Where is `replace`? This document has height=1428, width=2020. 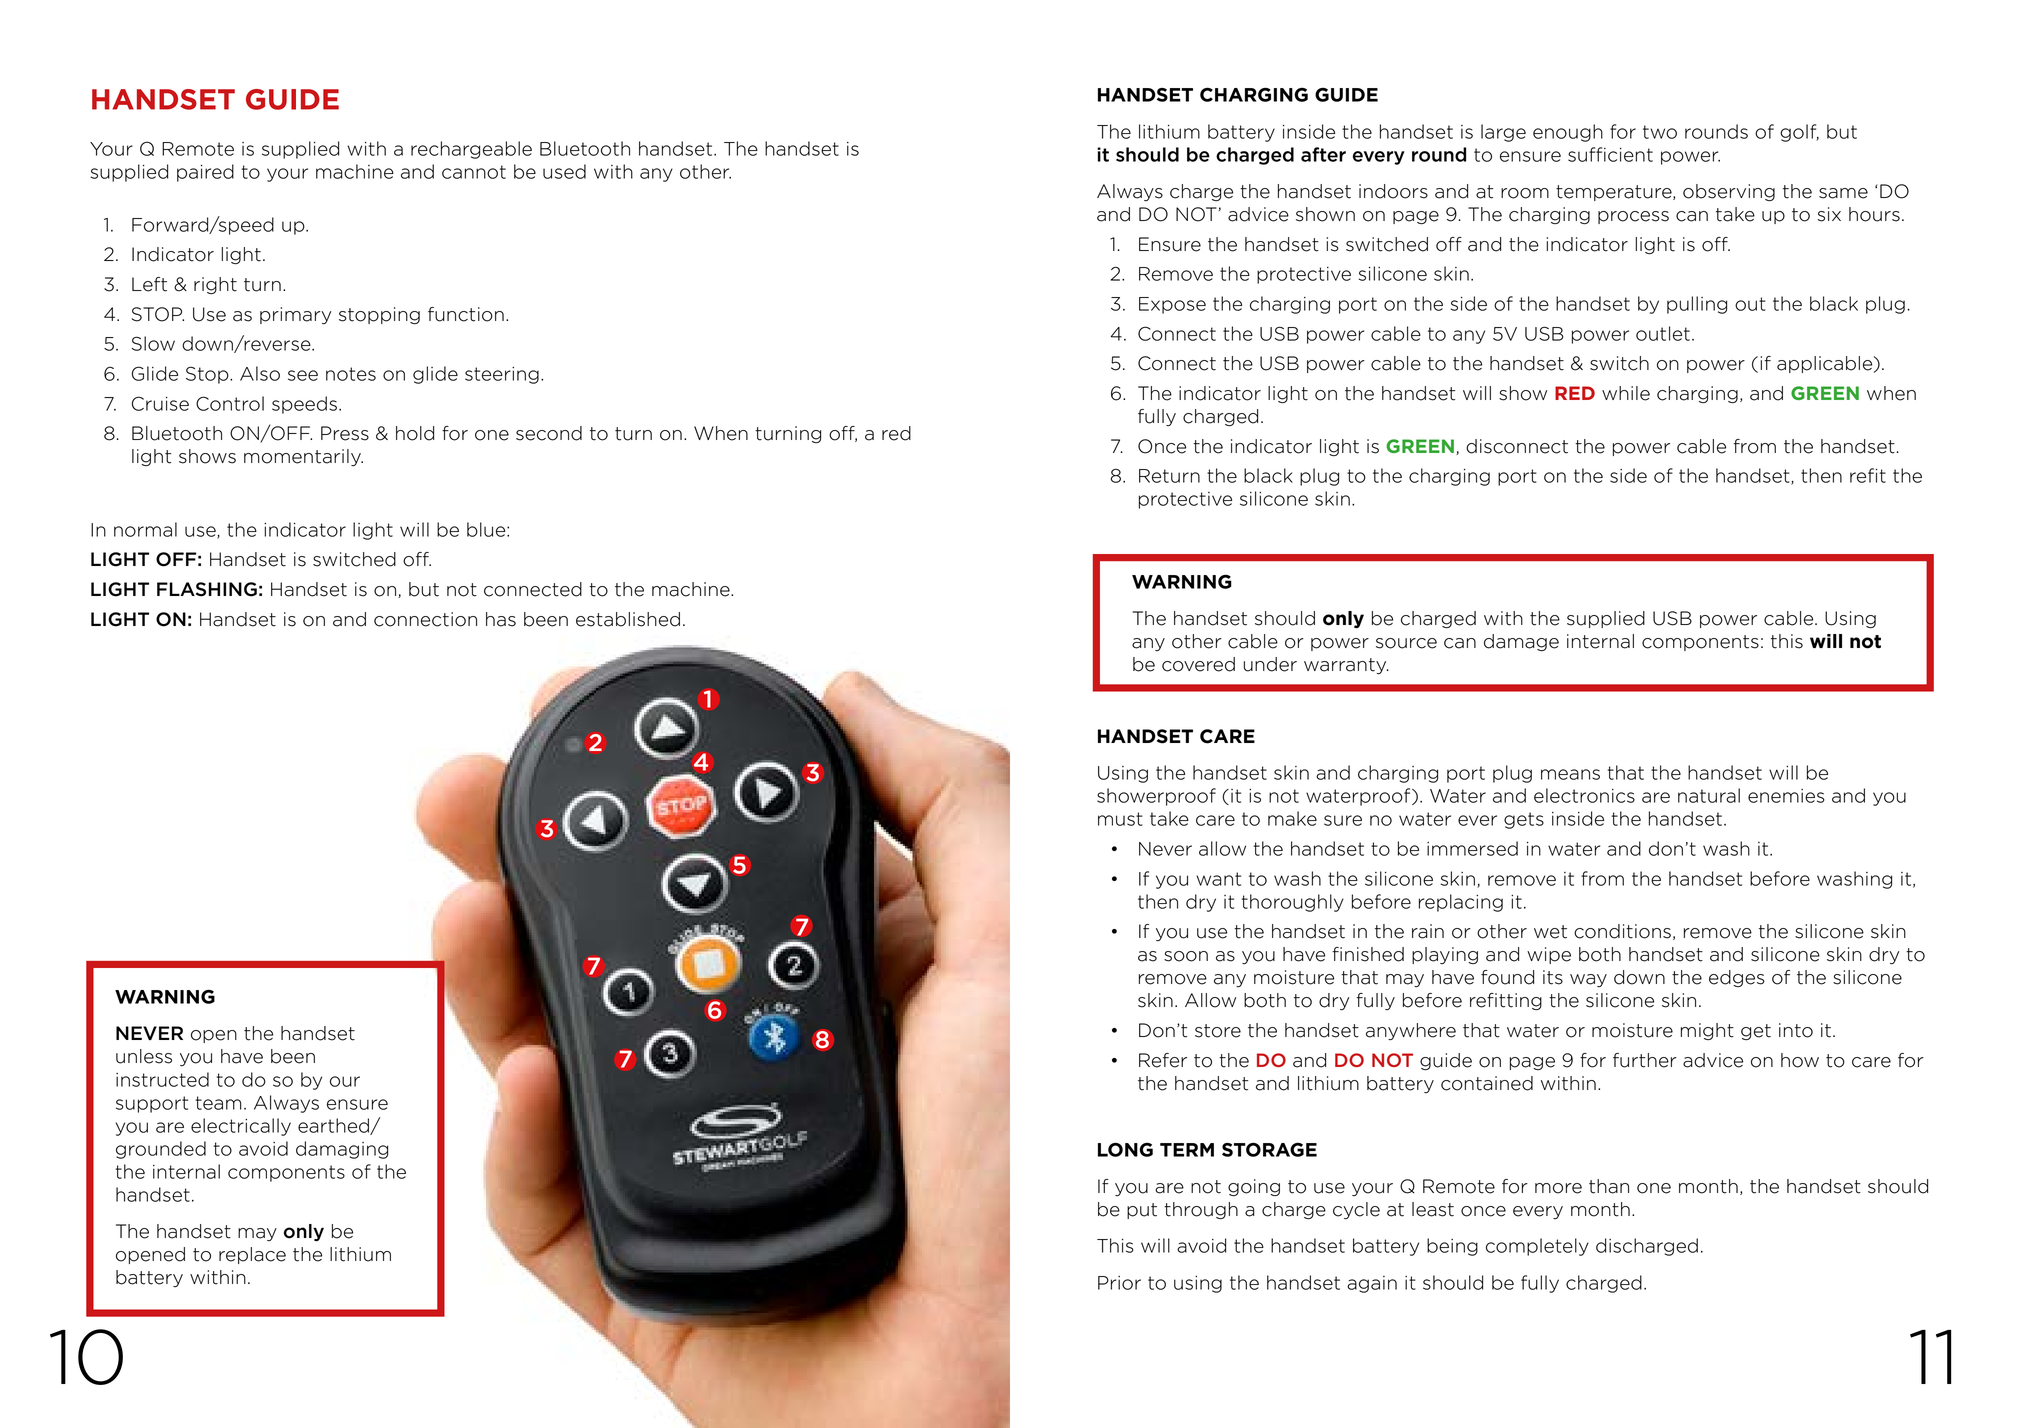
replace is located at coordinates (252, 1255).
